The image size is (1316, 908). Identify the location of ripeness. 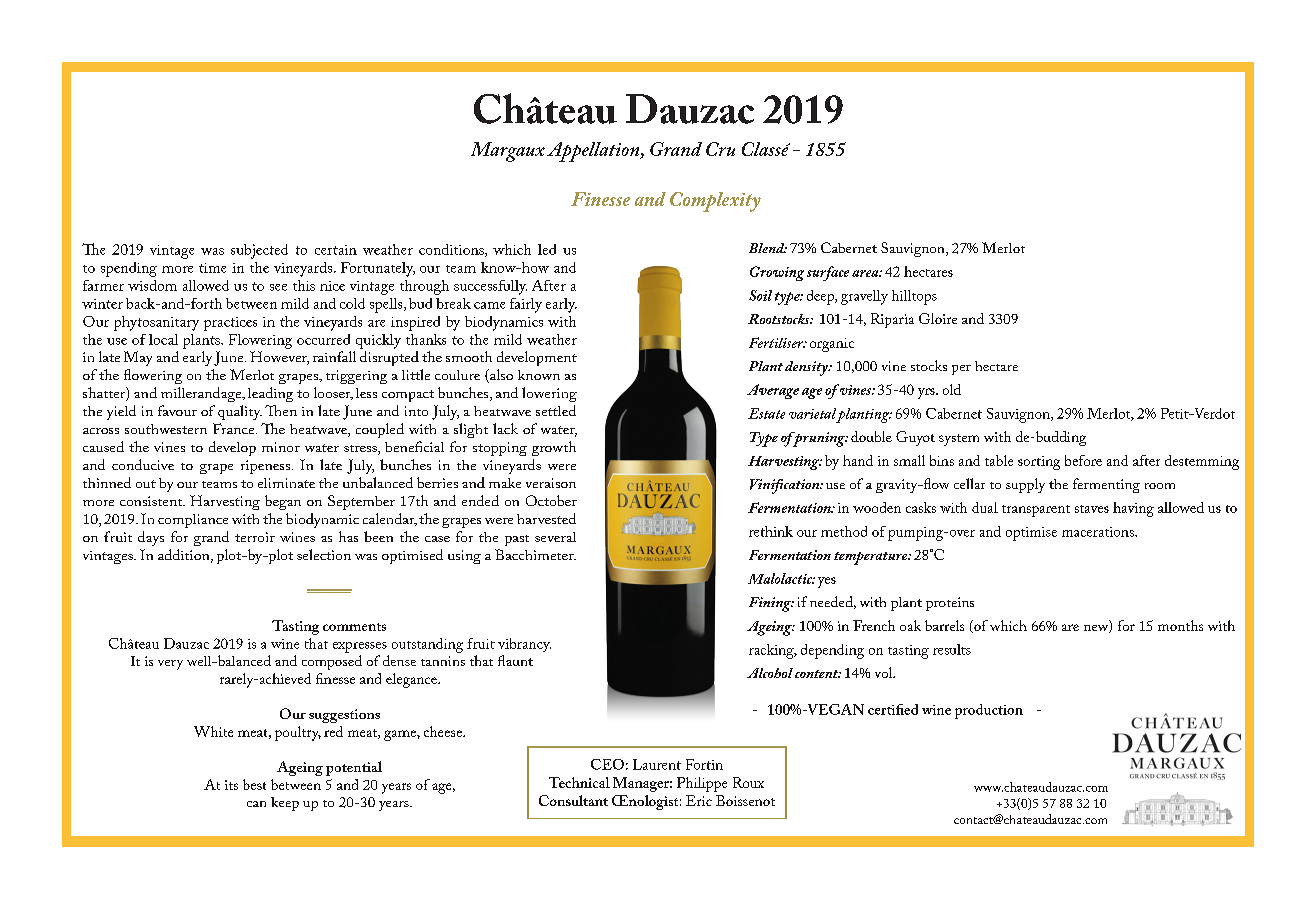
(265, 467).
